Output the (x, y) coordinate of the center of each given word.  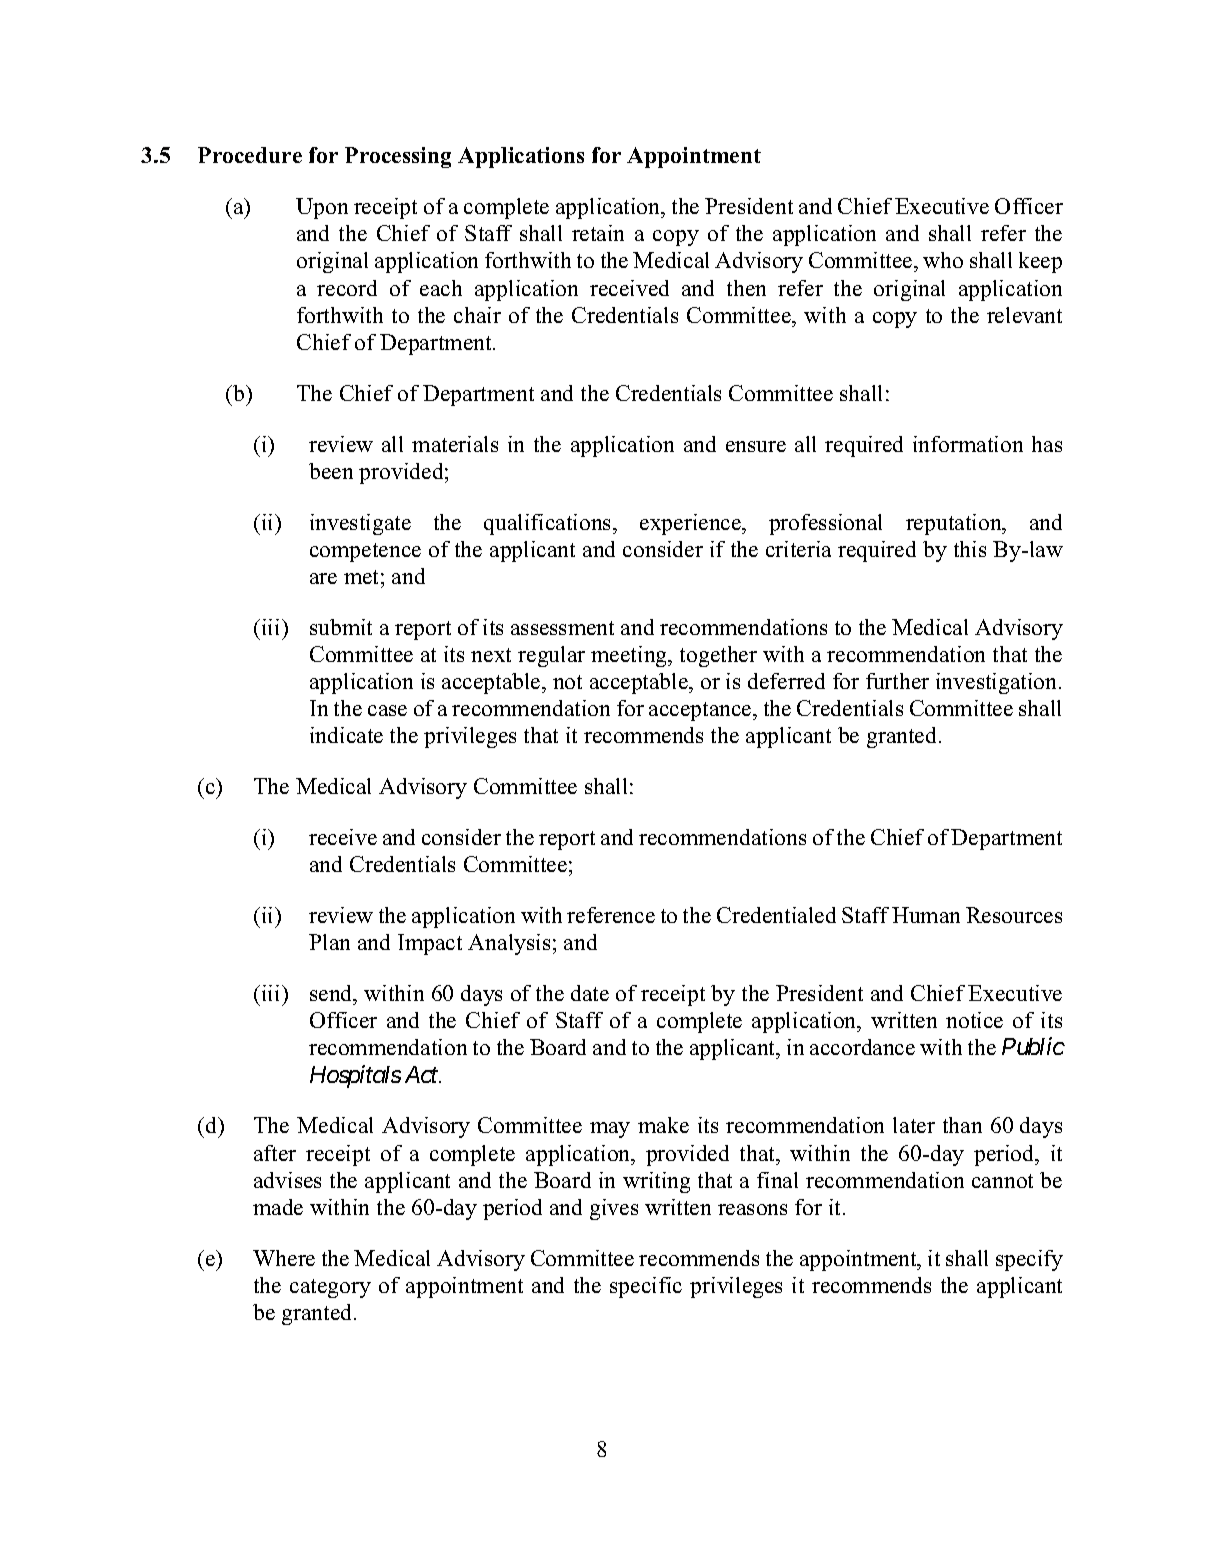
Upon (322, 208)
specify (1029, 1260)
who (943, 260)
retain (598, 233)
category (330, 1288)
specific (646, 1287)
